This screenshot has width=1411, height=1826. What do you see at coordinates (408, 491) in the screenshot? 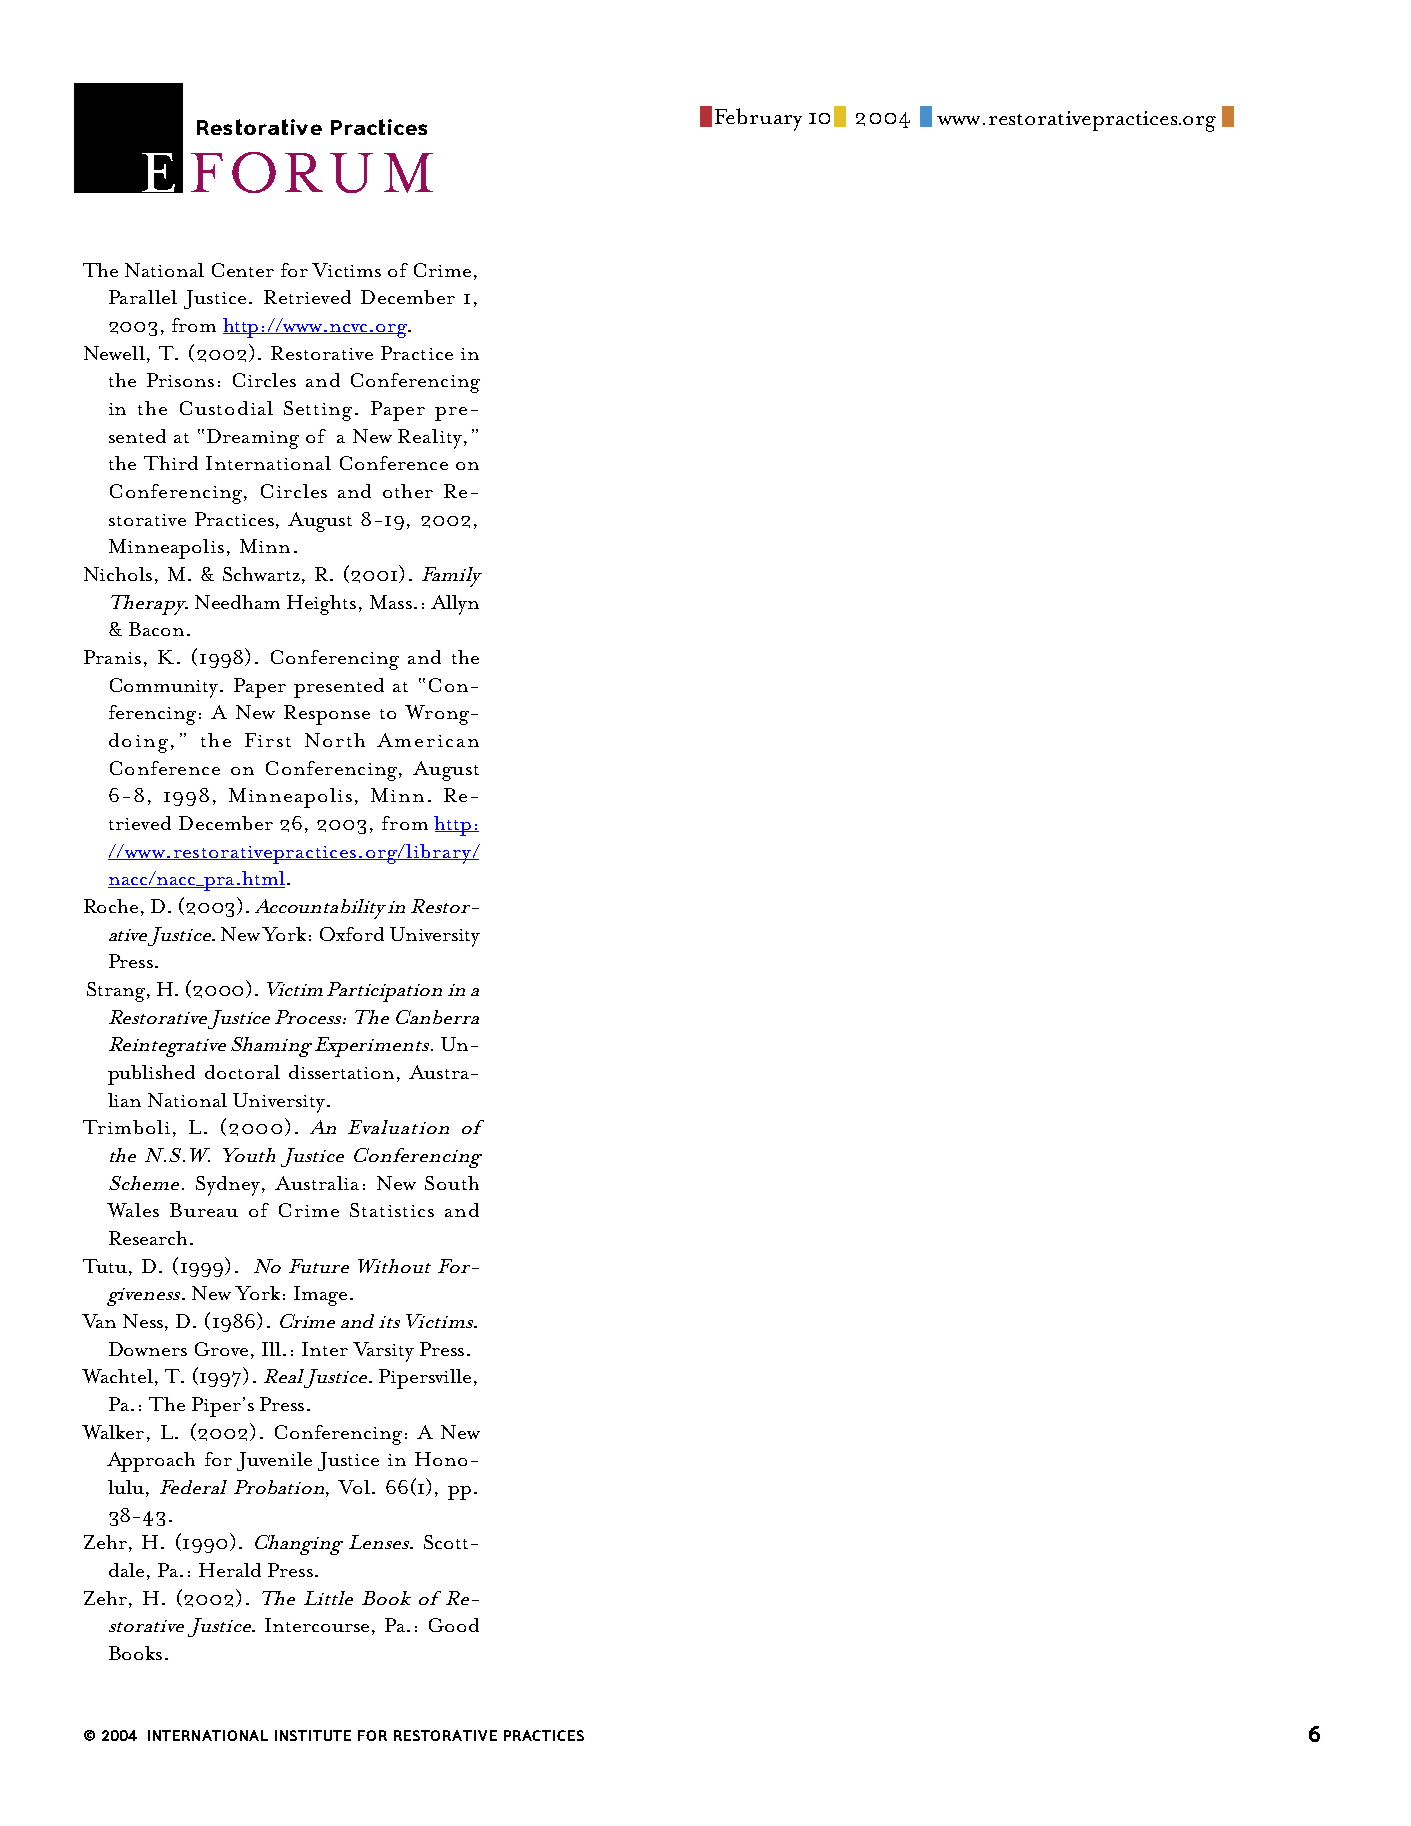
I see `other` at bounding box center [408, 491].
